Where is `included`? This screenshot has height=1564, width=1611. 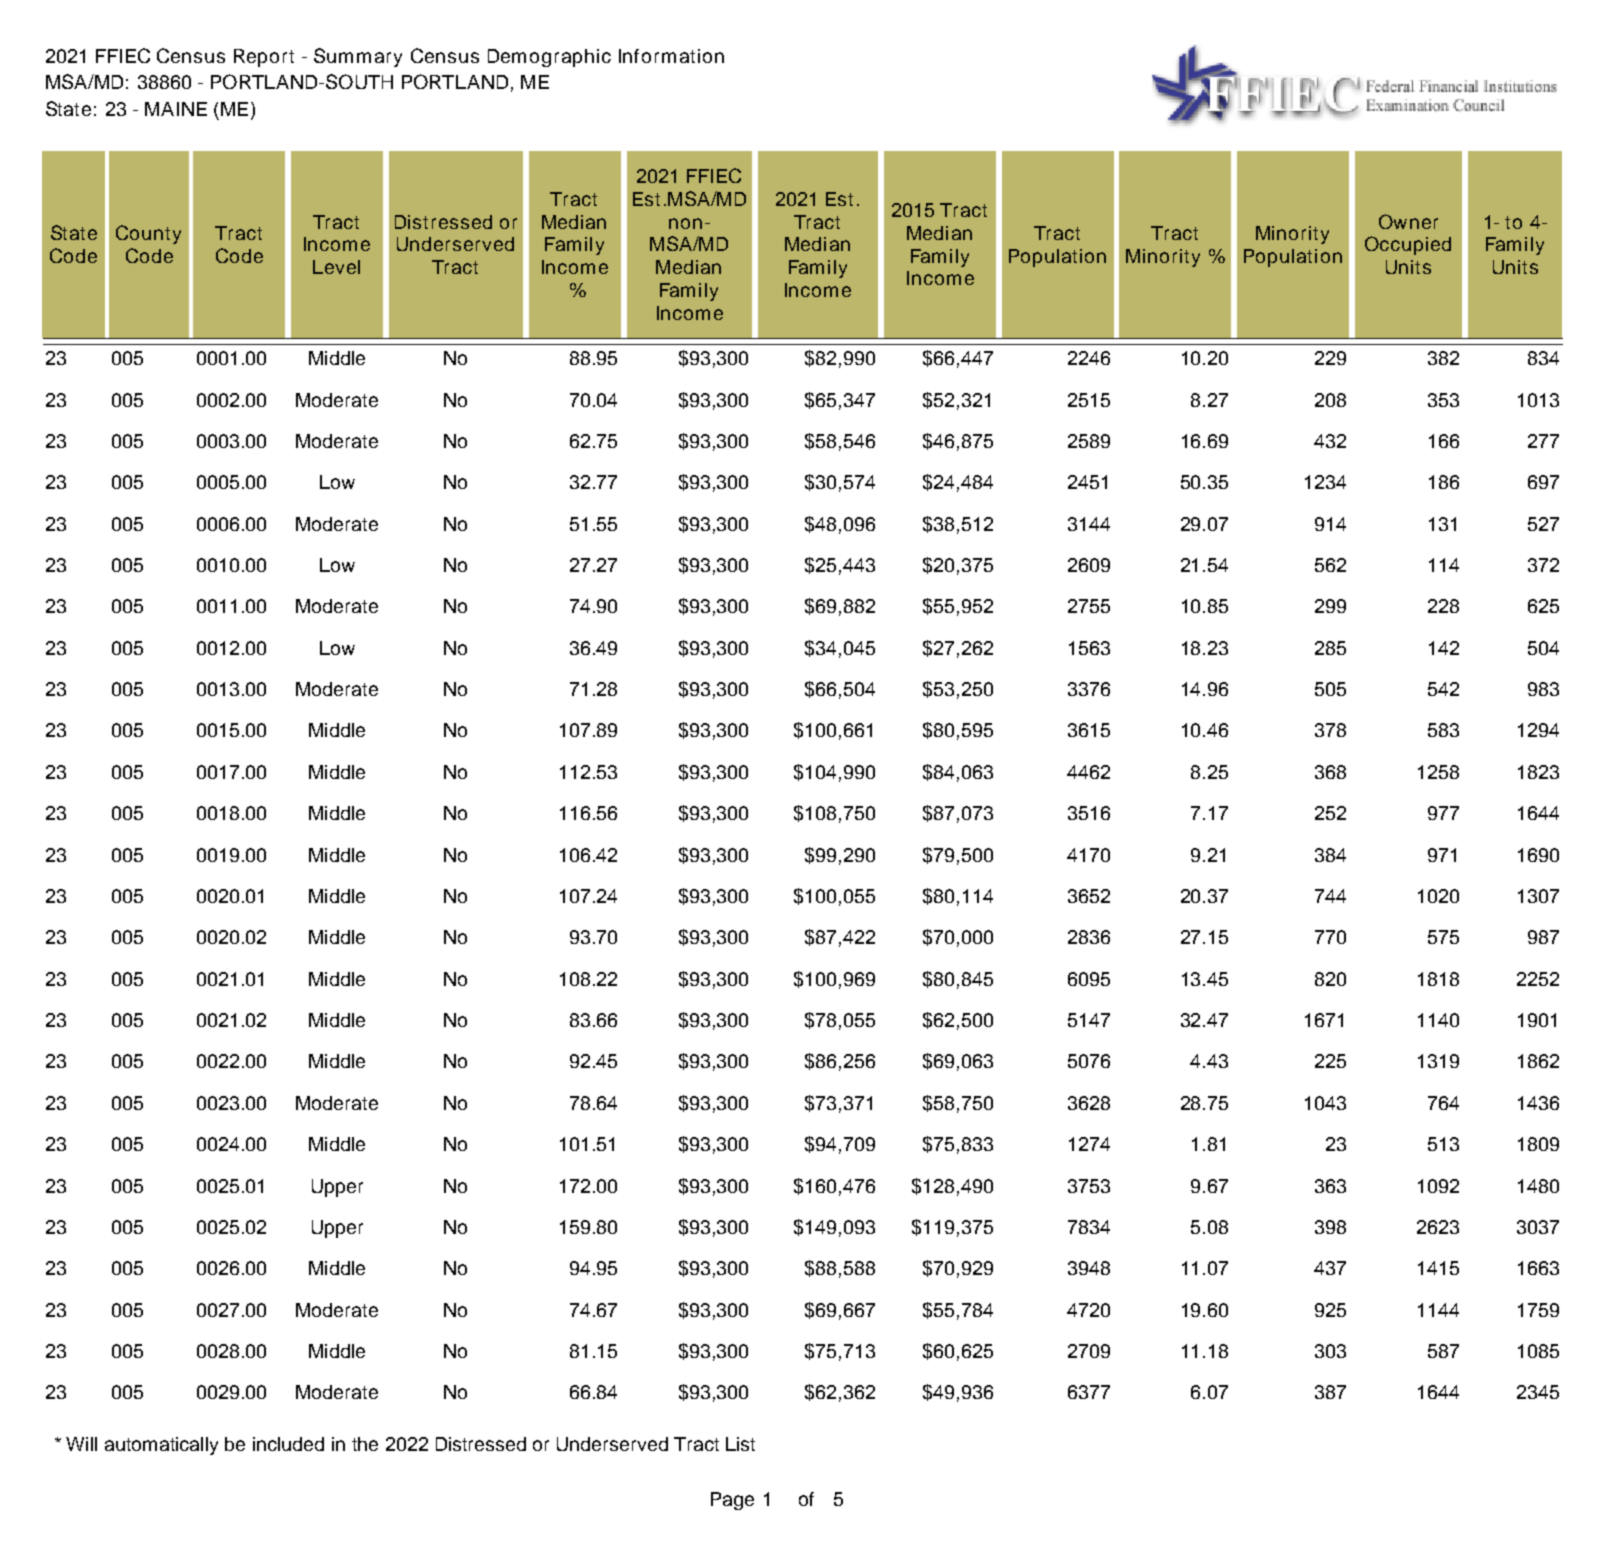 included is located at coordinates (288, 1444).
